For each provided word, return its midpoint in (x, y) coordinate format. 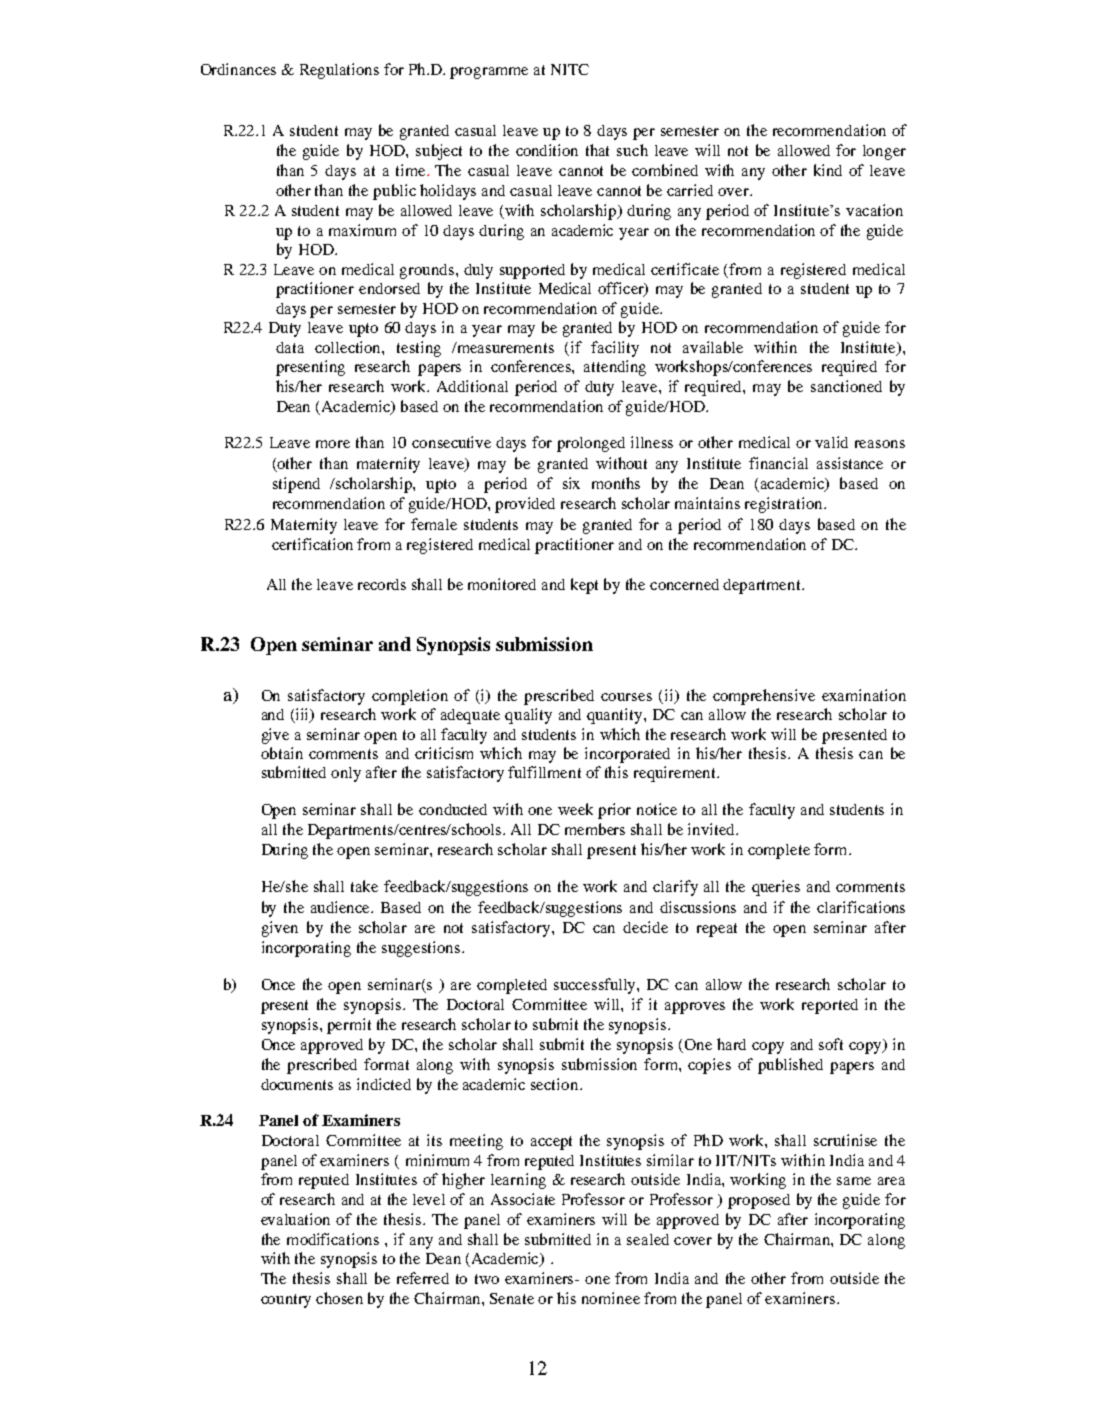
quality (528, 716)
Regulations (339, 71)
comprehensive (764, 697)
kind (828, 170)
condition (547, 150)
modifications (333, 1239)
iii (303, 715)
